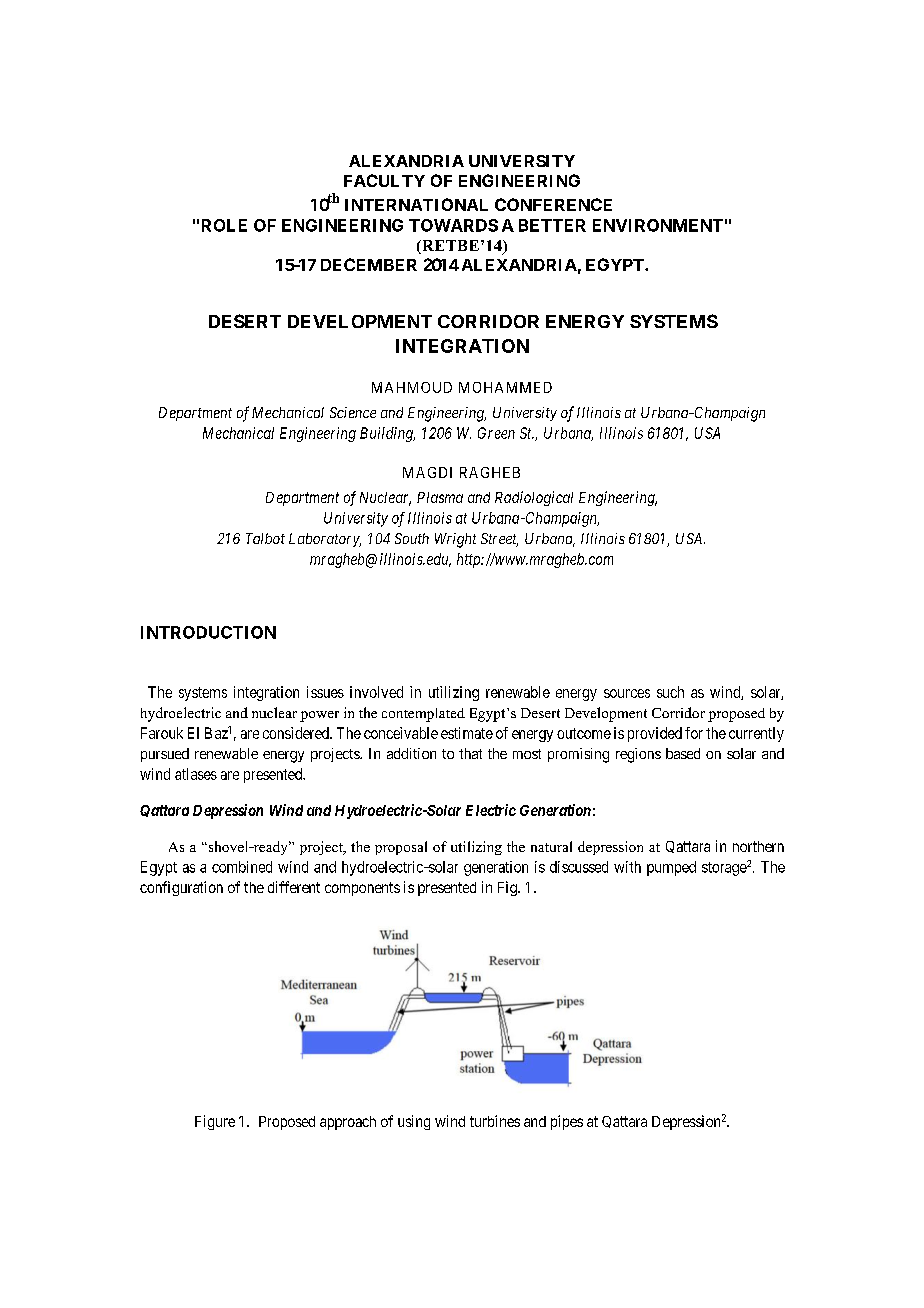 The width and height of the document is (924, 1308). I want to click on pumped, so click(671, 868).
